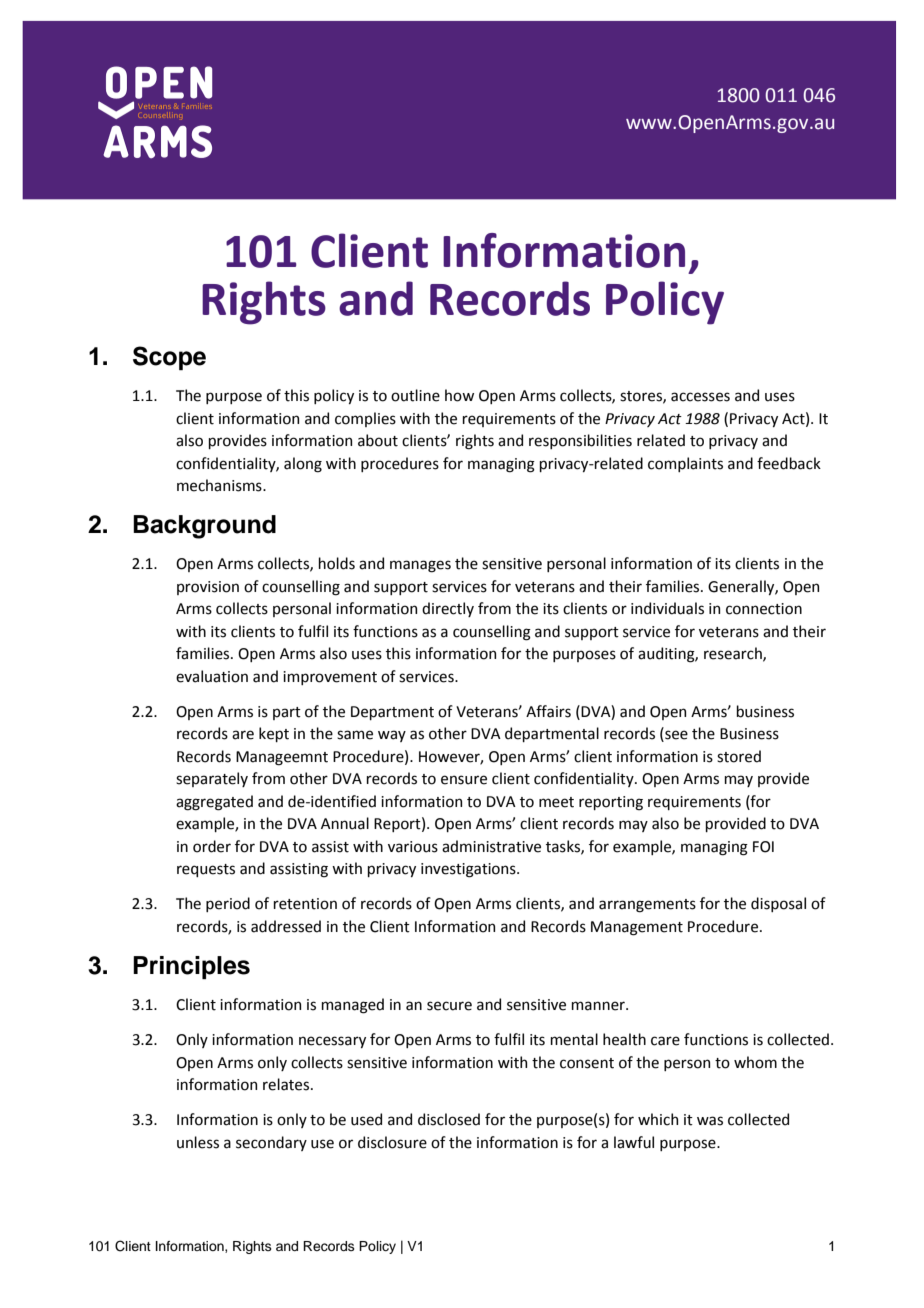  What do you see at coordinates (700, 397) in the page?
I see `accesses` at bounding box center [700, 397].
